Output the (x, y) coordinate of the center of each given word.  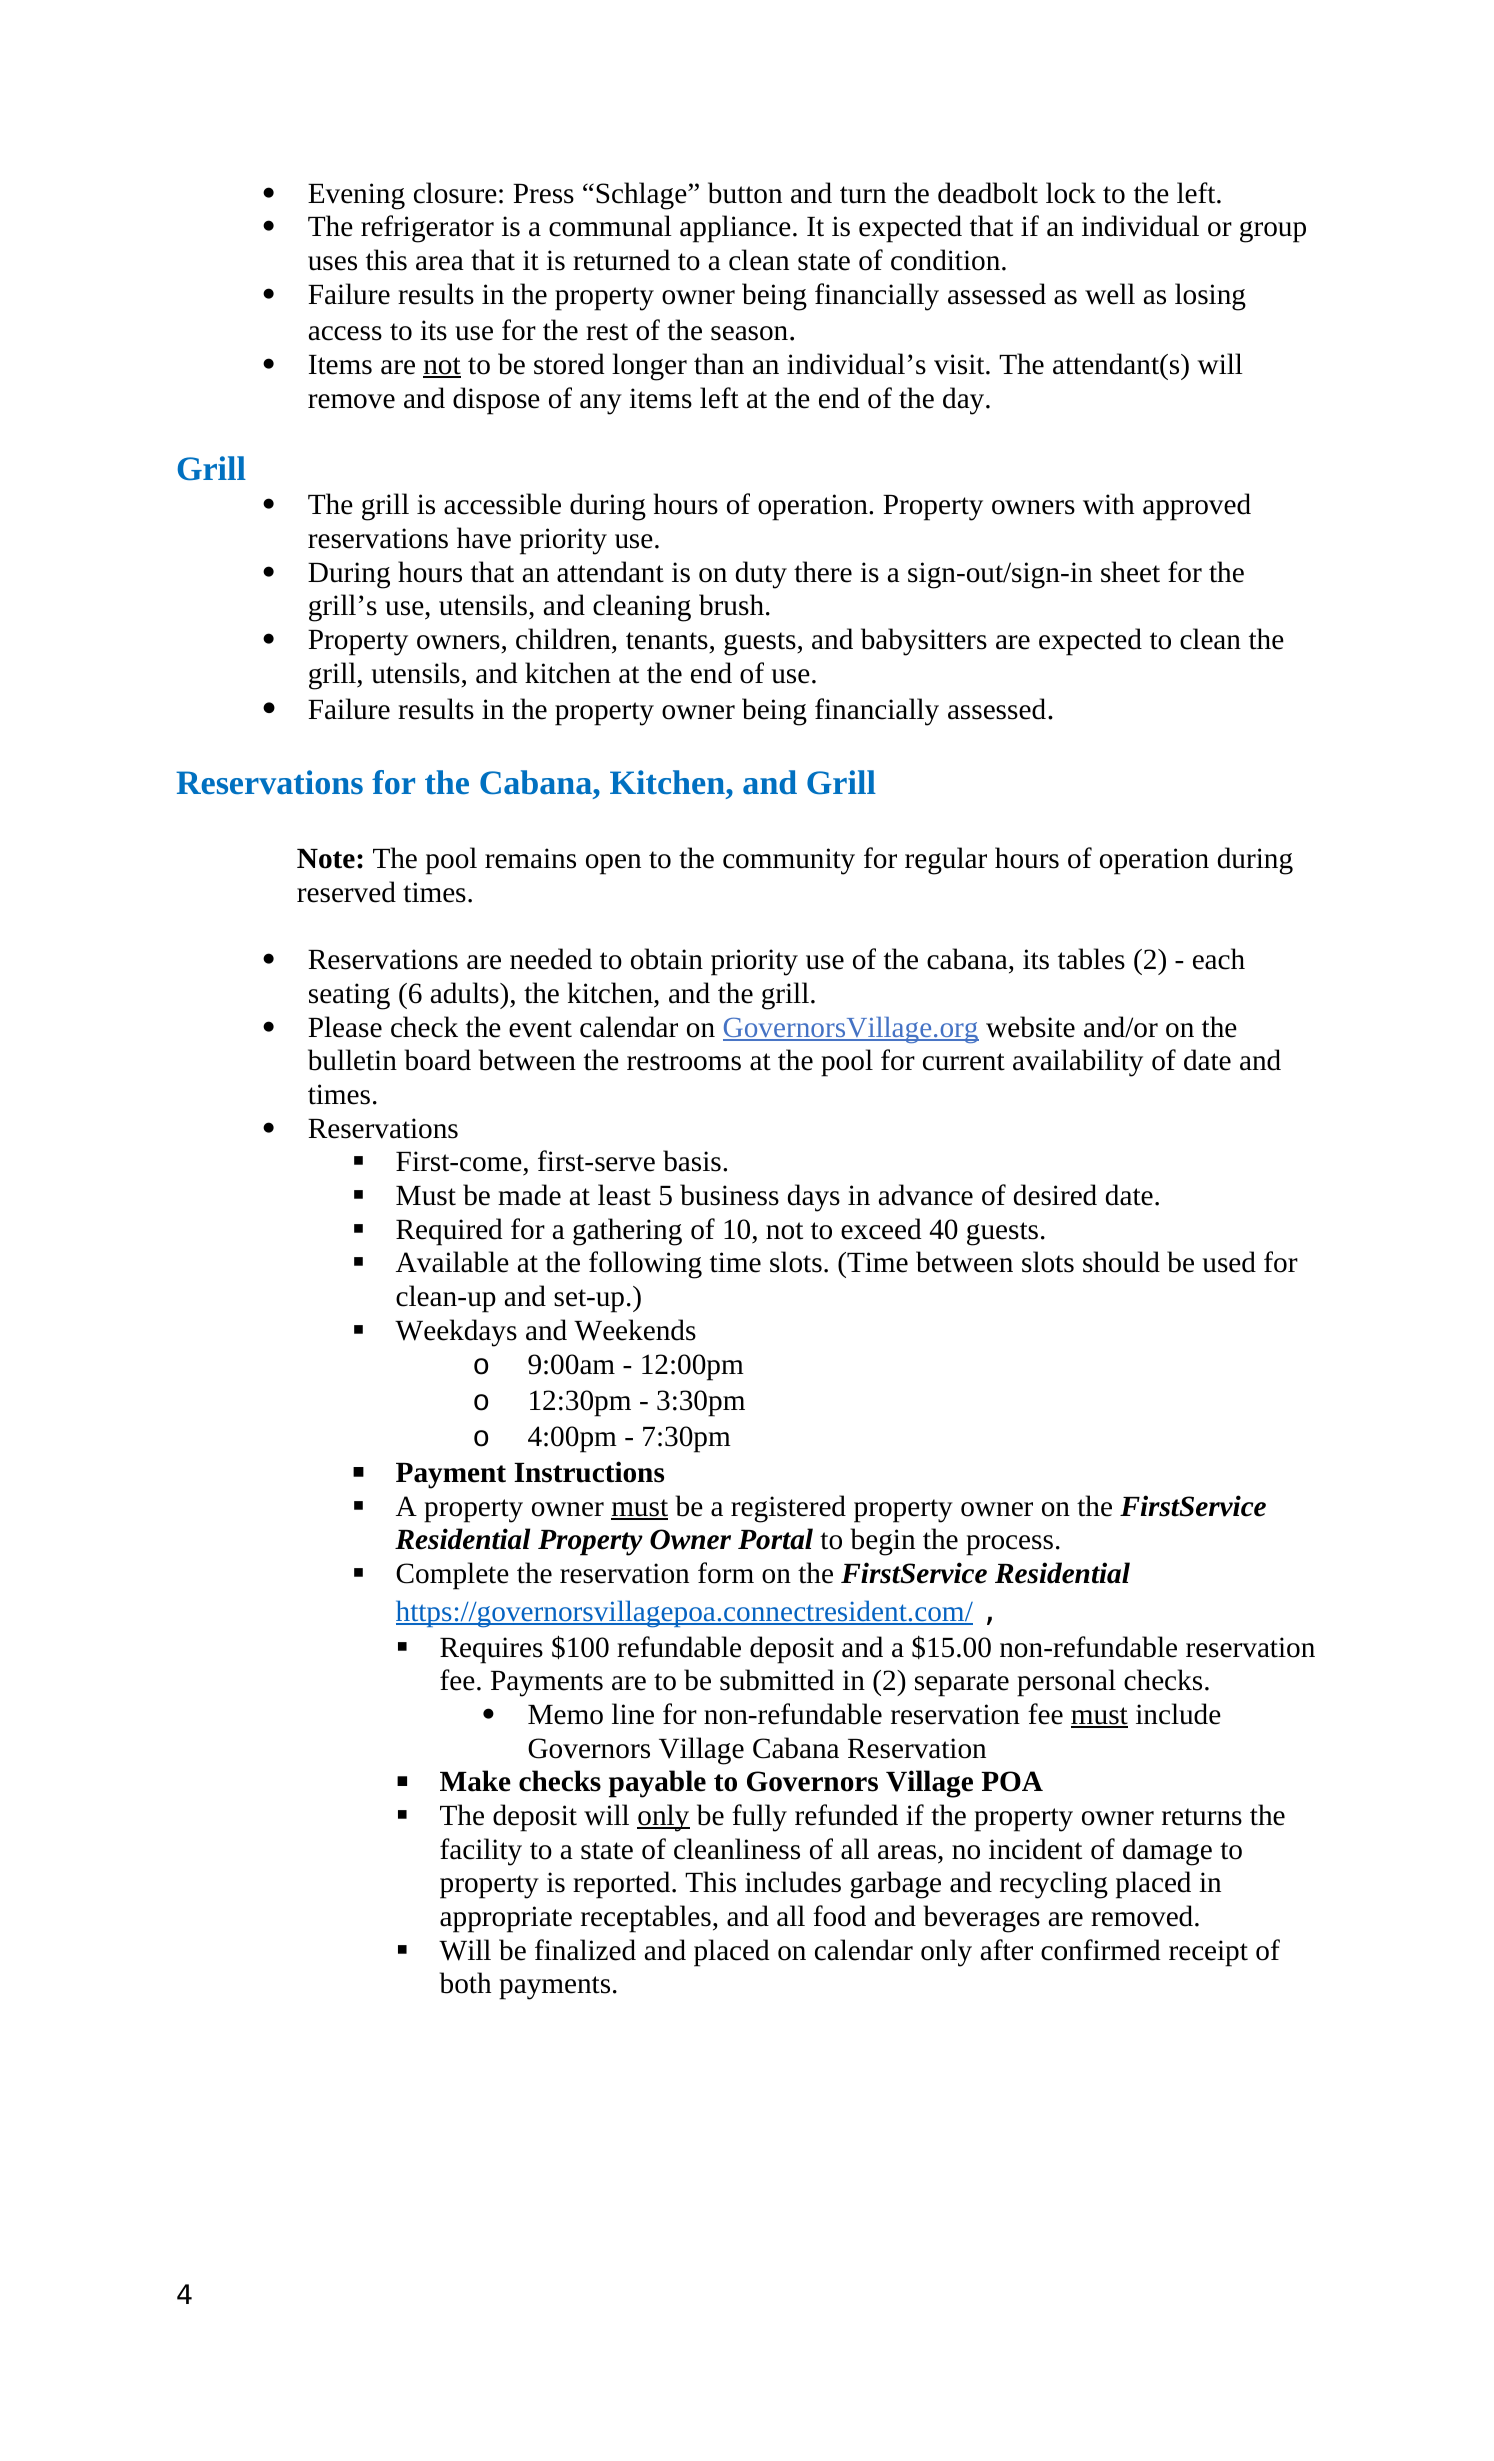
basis (692, 1161)
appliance (735, 229)
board (438, 1060)
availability (1078, 1063)
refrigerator (427, 229)
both (465, 1983)
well (1110, 294)
